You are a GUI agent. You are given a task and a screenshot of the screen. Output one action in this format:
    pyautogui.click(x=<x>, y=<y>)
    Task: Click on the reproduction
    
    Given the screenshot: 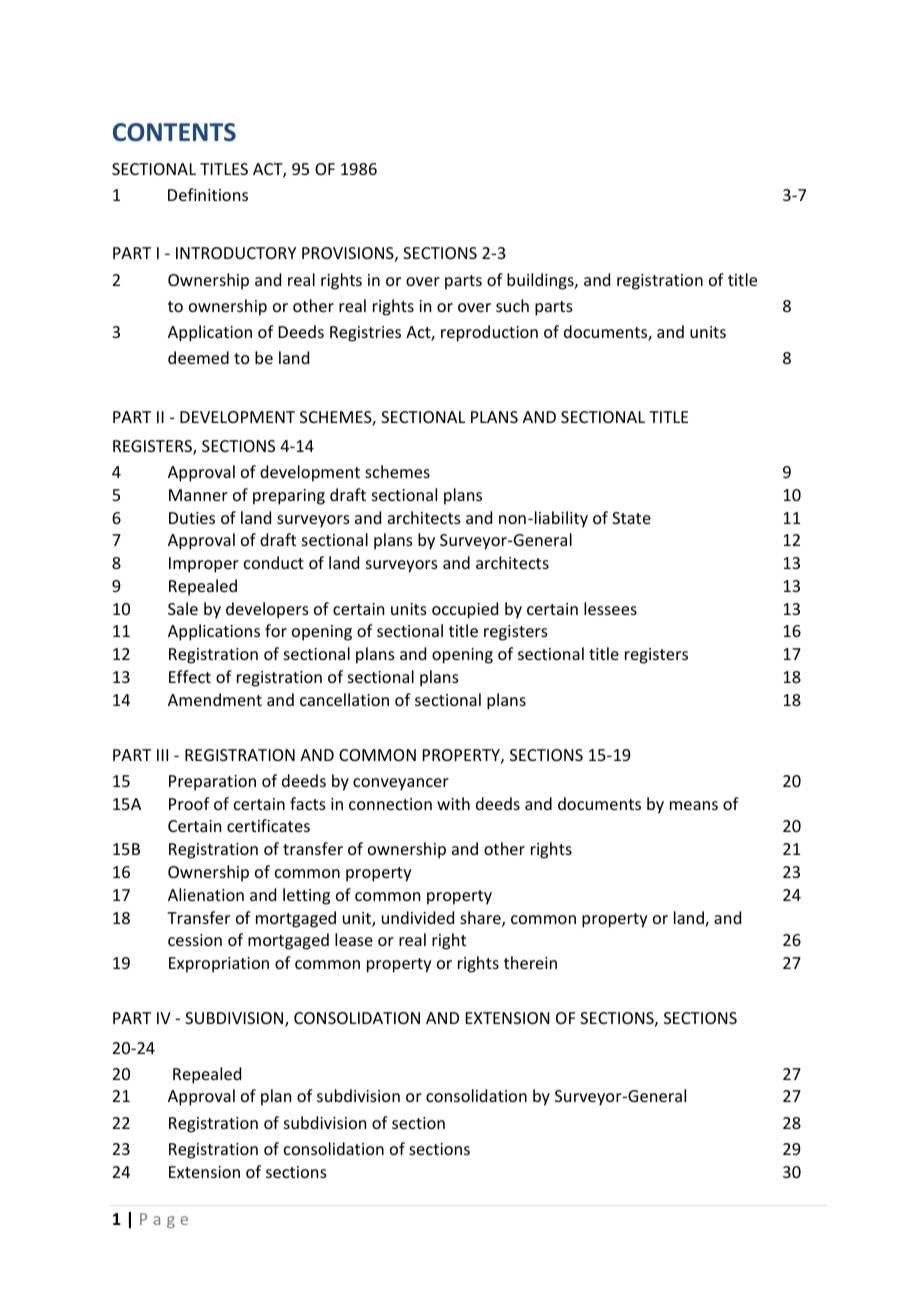 What is the action you would take?
    pyautogui.click(x=489, y=333)
